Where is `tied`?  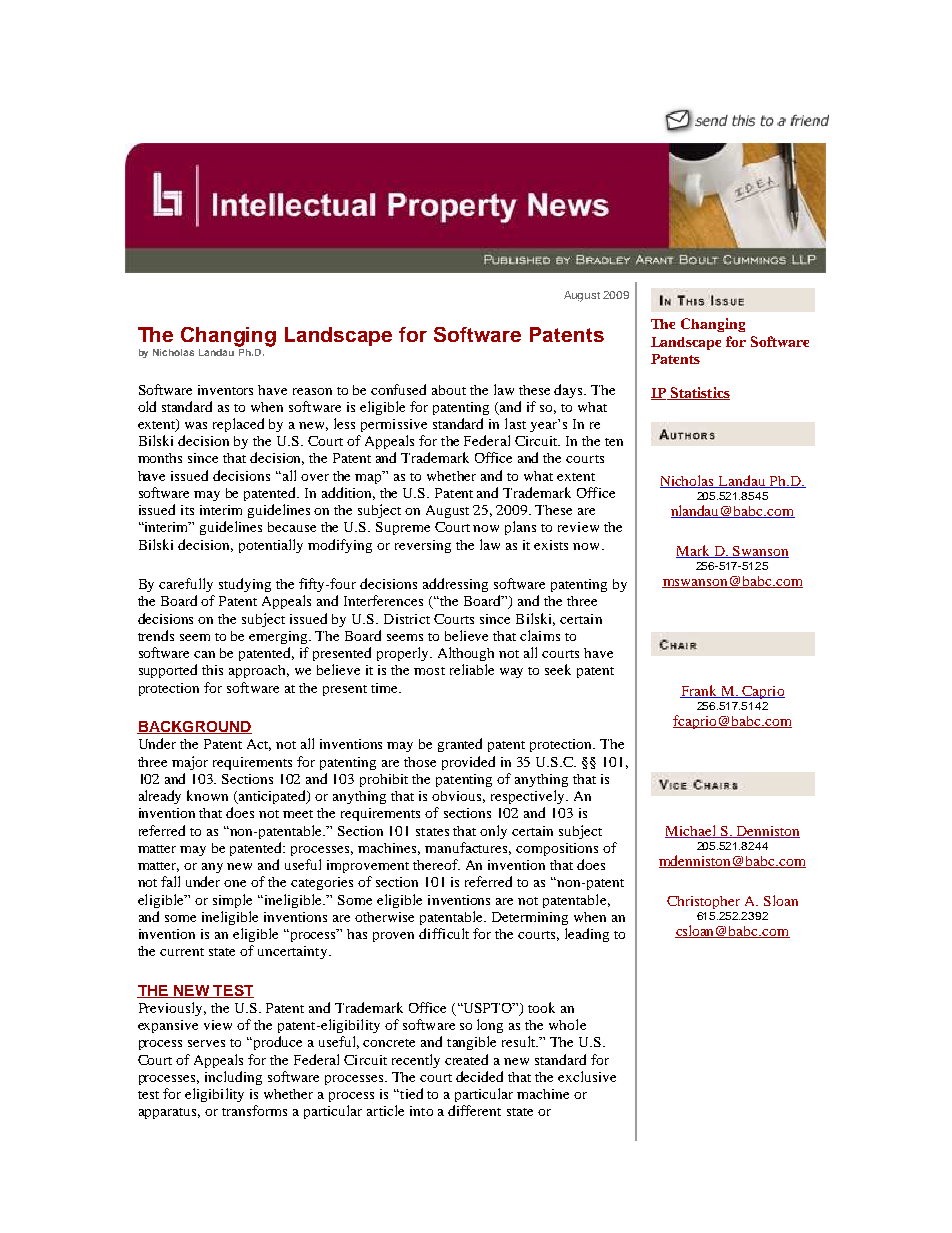 tied is located at coordinates (410, 1093).
